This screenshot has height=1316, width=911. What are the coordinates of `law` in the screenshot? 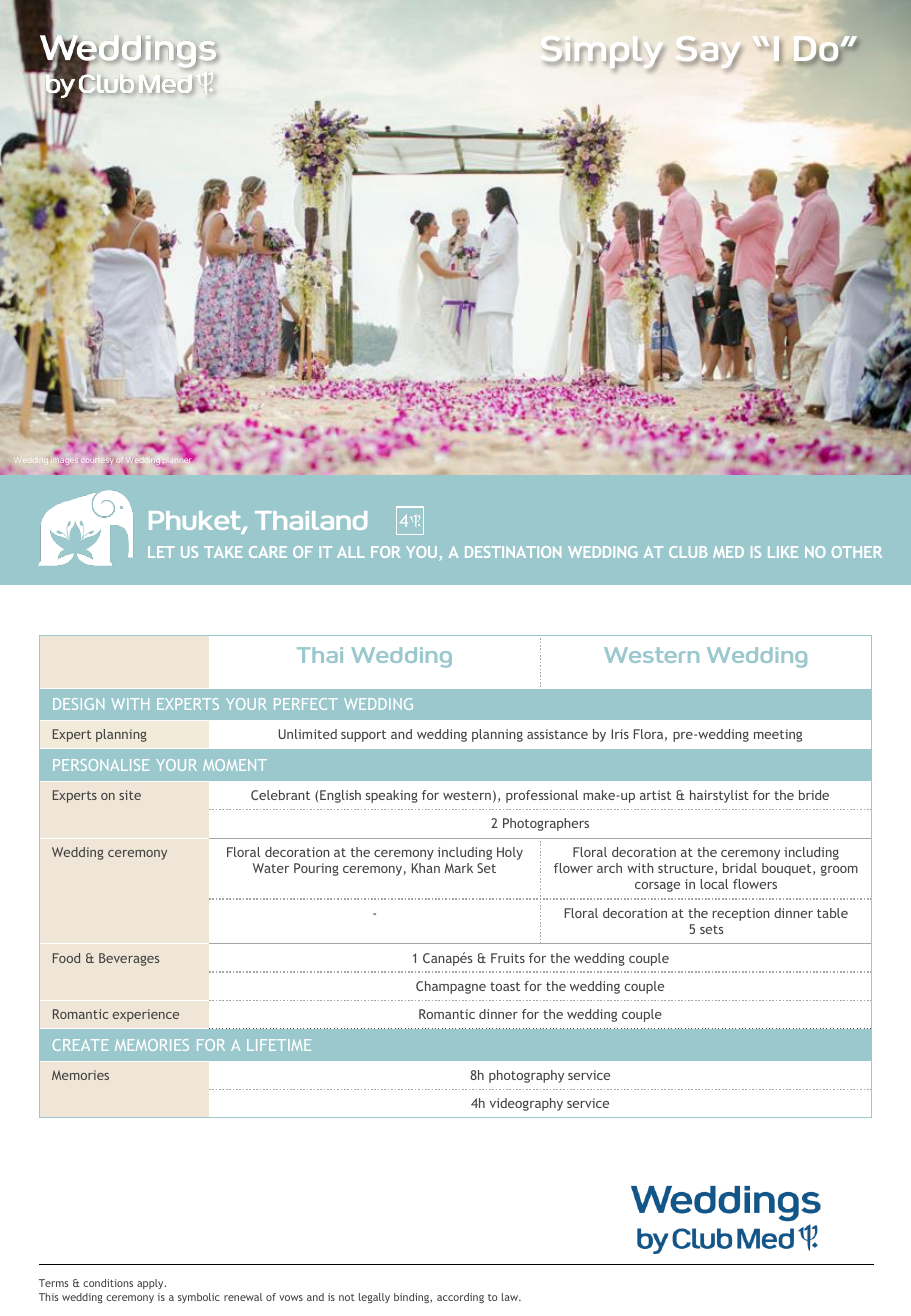 It's located at (511, 1297).
